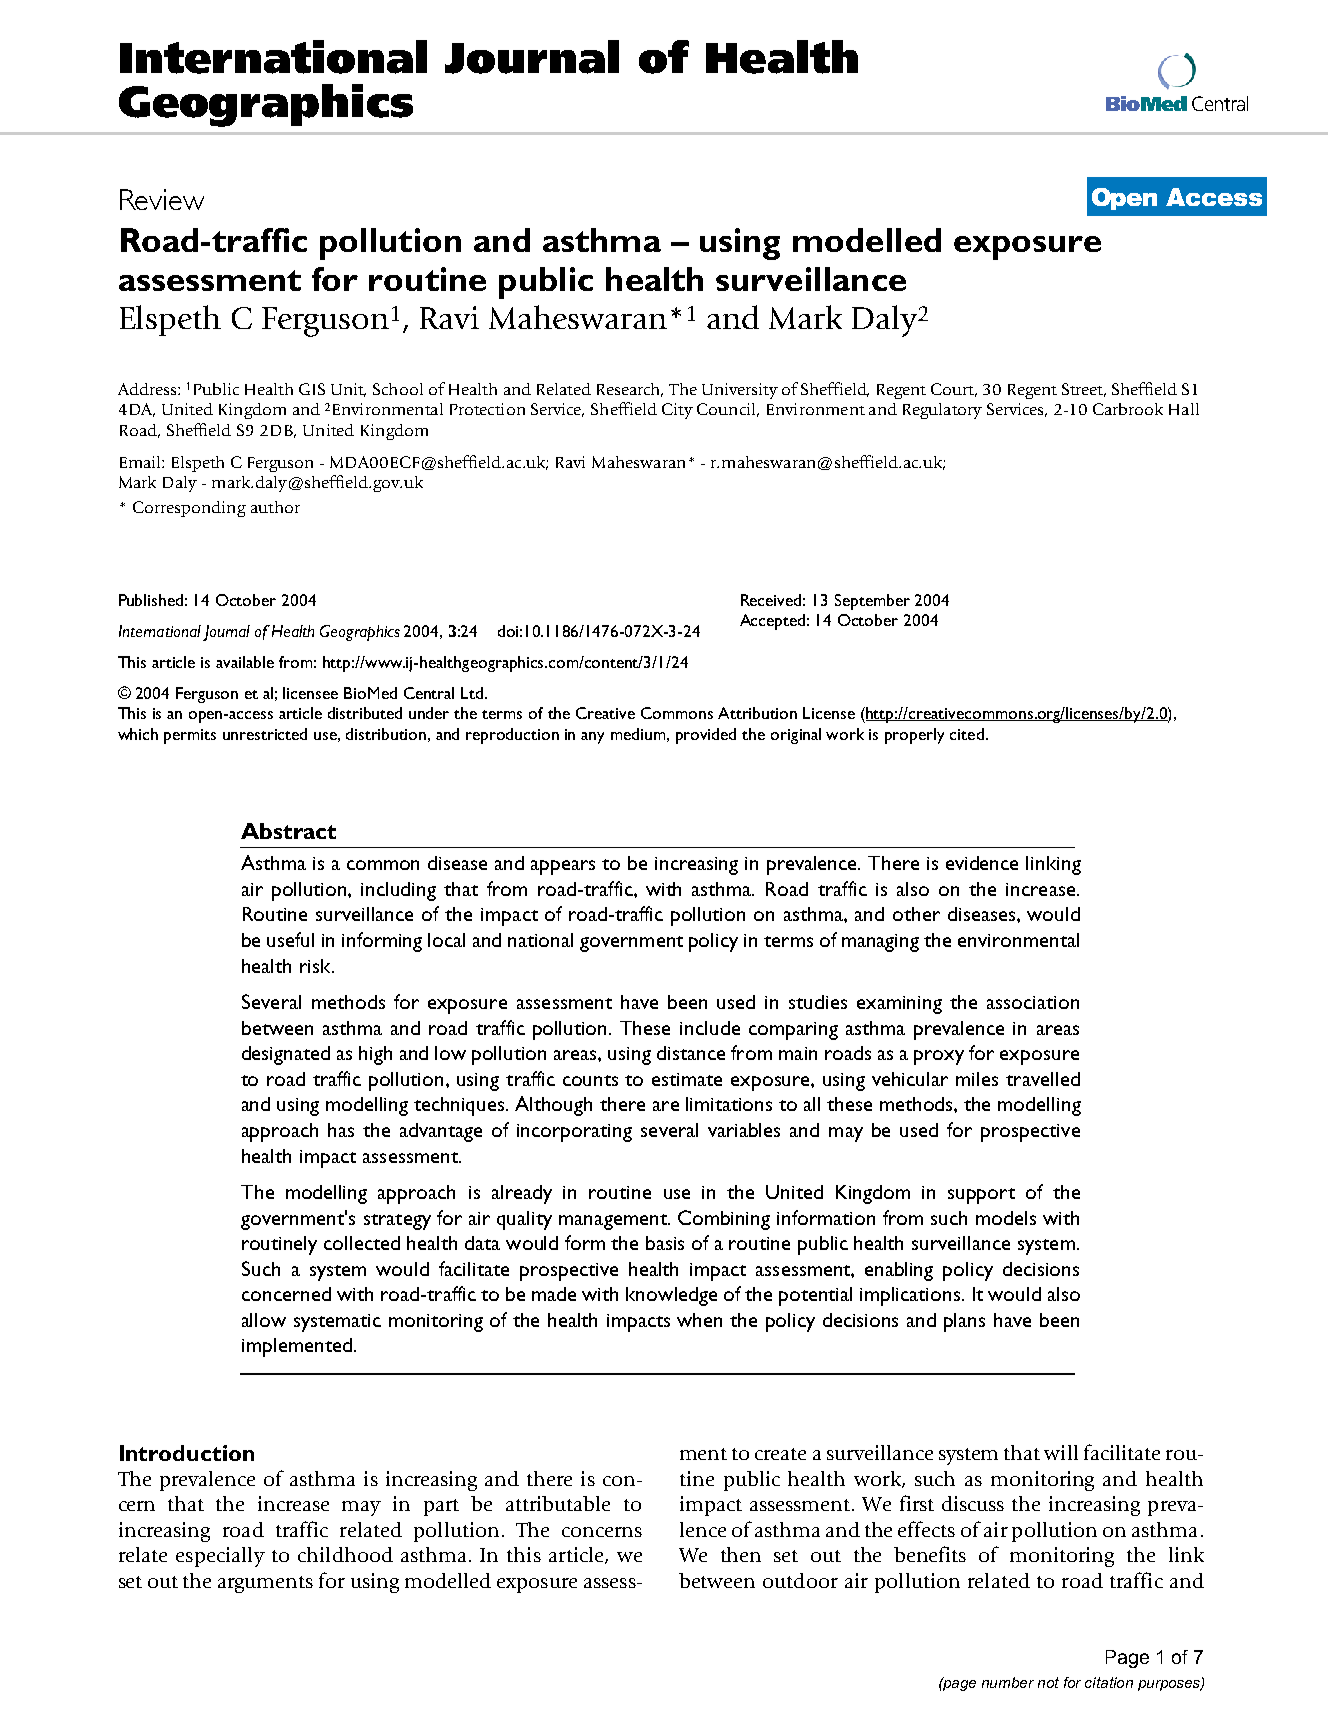 The width and height of the document is (1328, 1724). Describe the element at coordinates (872, 602) in the document. I see `September` at that location.
